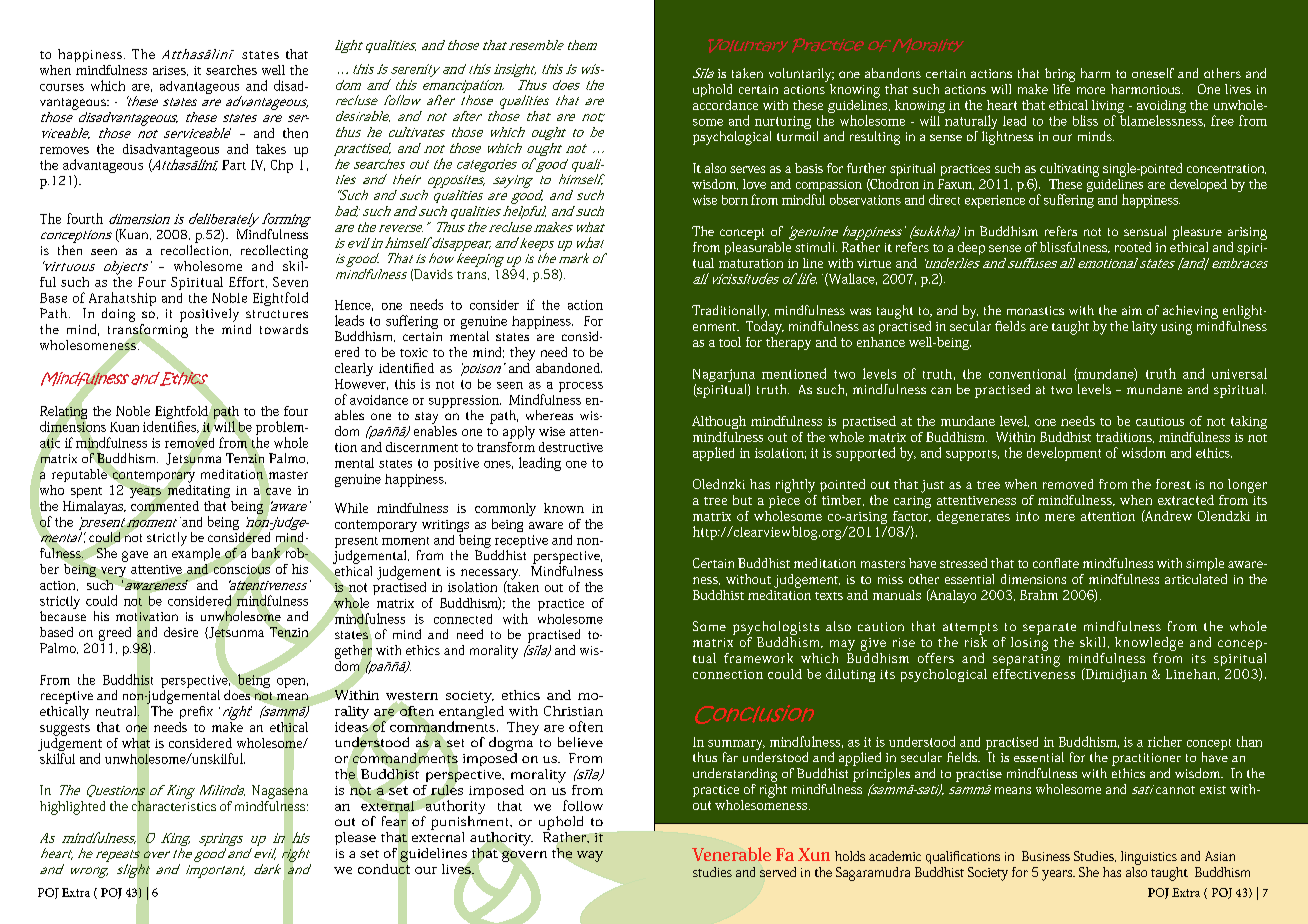 The height and width of the screenshot is (924, 1308). Describe the element at coordinates (1149, 644) in the screenshot. I see `knowledge` at that location.
